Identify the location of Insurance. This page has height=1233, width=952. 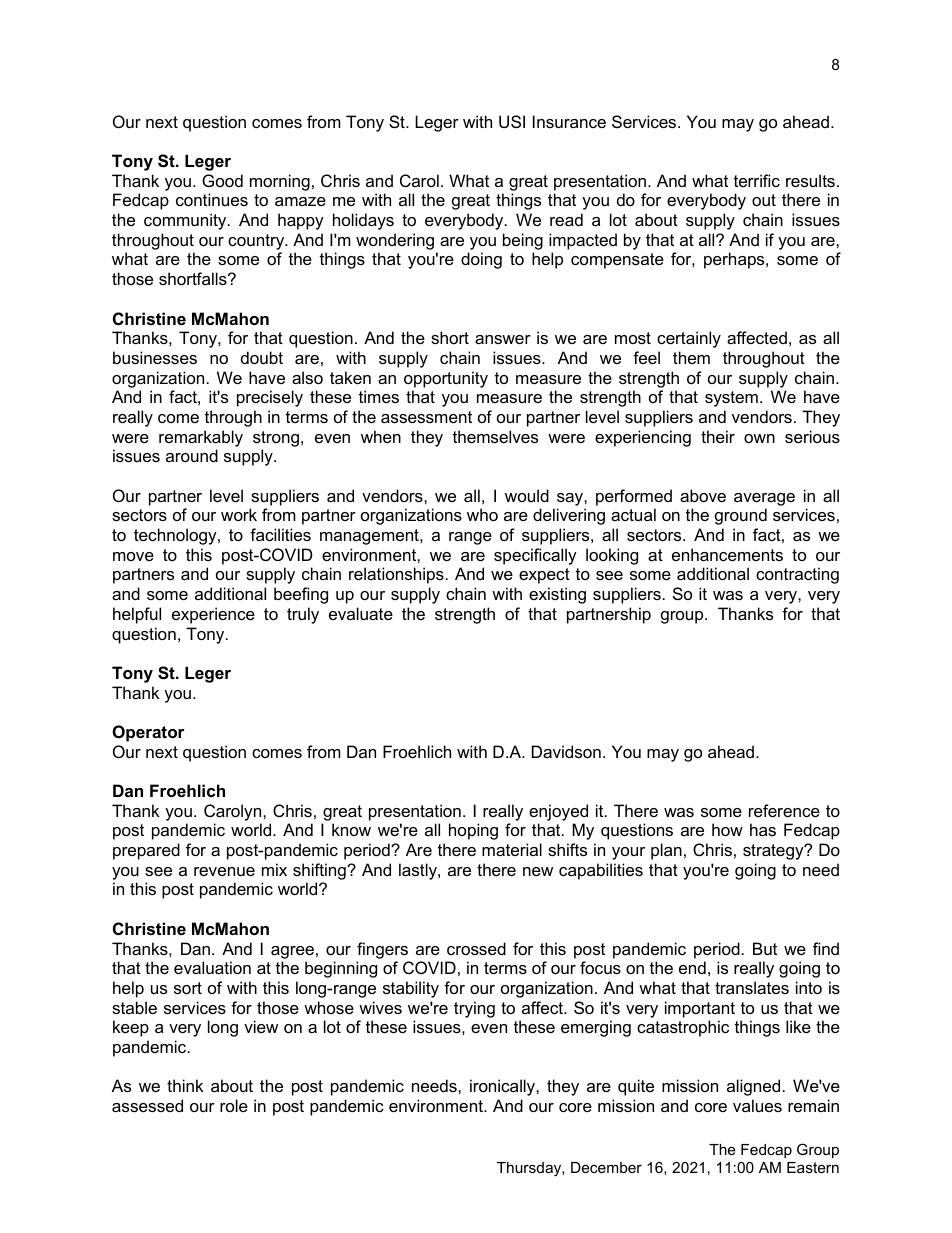
(569, 121).
